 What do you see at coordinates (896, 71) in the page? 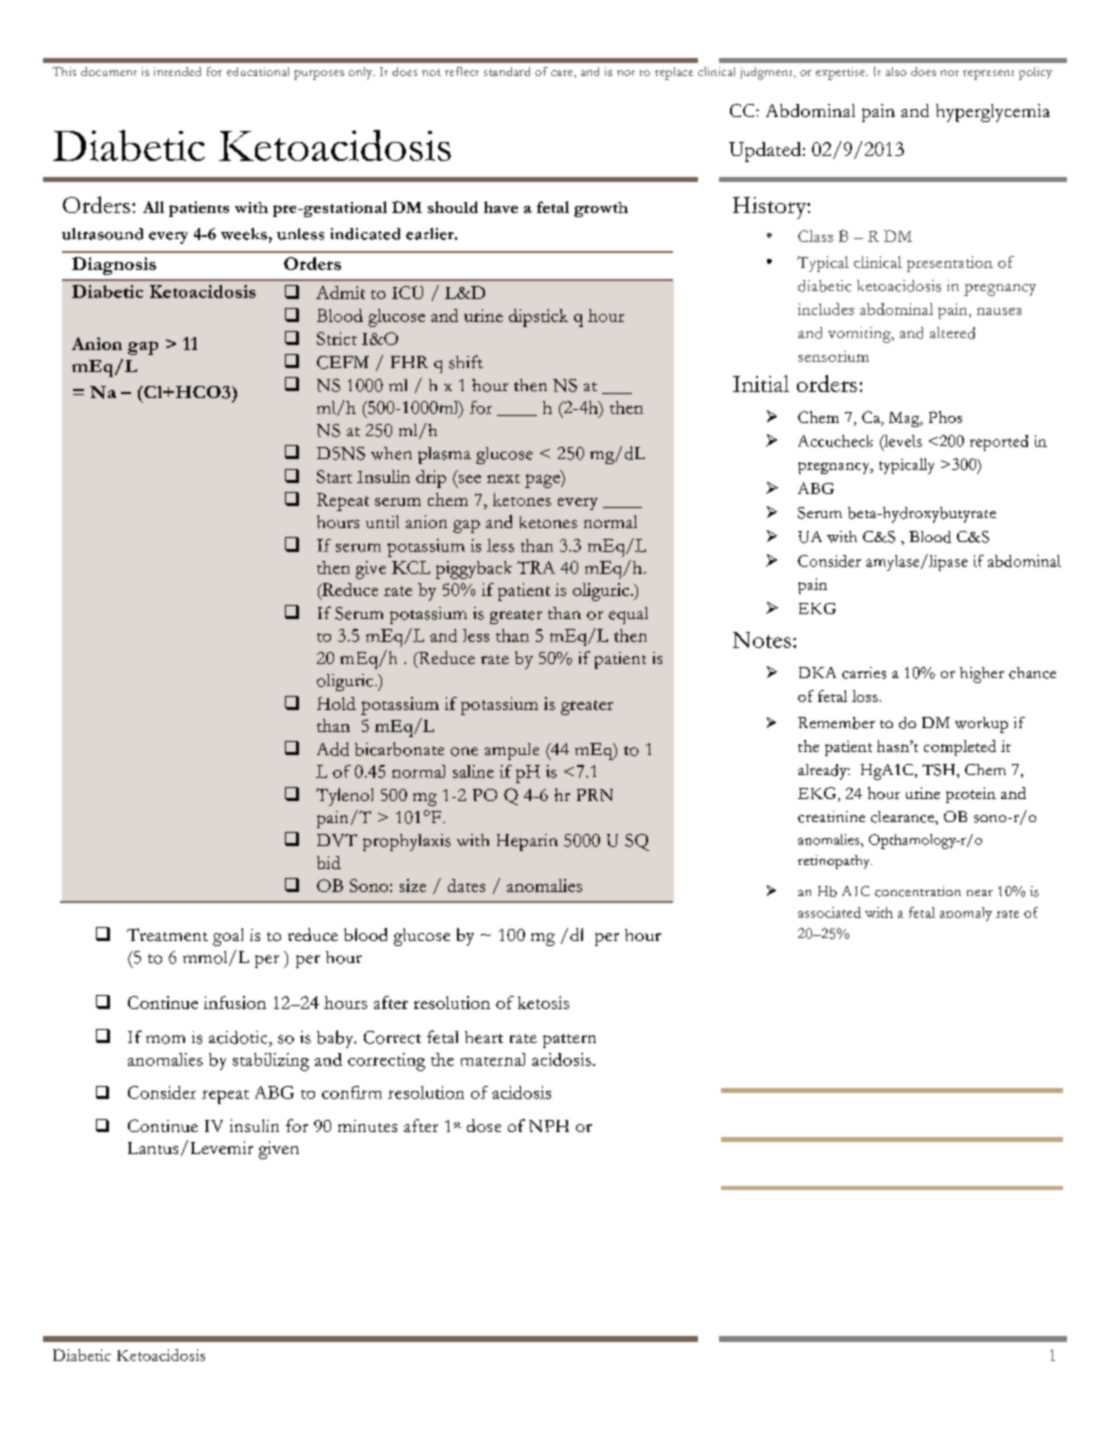
I see `also` at bounding box center [896, 71].
